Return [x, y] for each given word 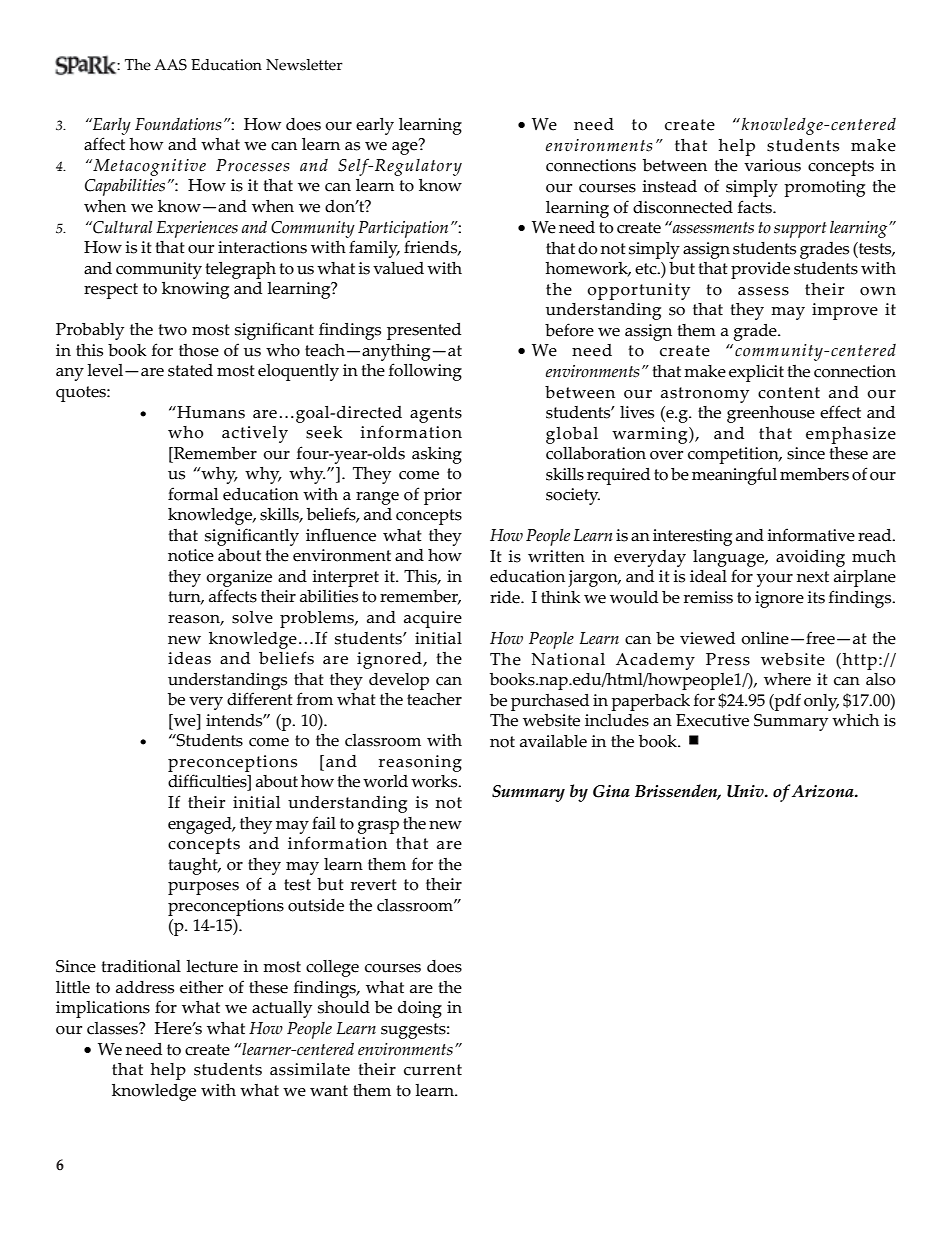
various [772, 165]
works [435, 781]
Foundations [178, 124]
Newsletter [304, 65]
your [775, 580]
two [172, 330]
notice [191, 555]
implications [103, 1009]
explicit [756, 373]
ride [506, 597]
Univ [746, 791]
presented [424, 331]
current [433, 1070]
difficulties [208, 781]
